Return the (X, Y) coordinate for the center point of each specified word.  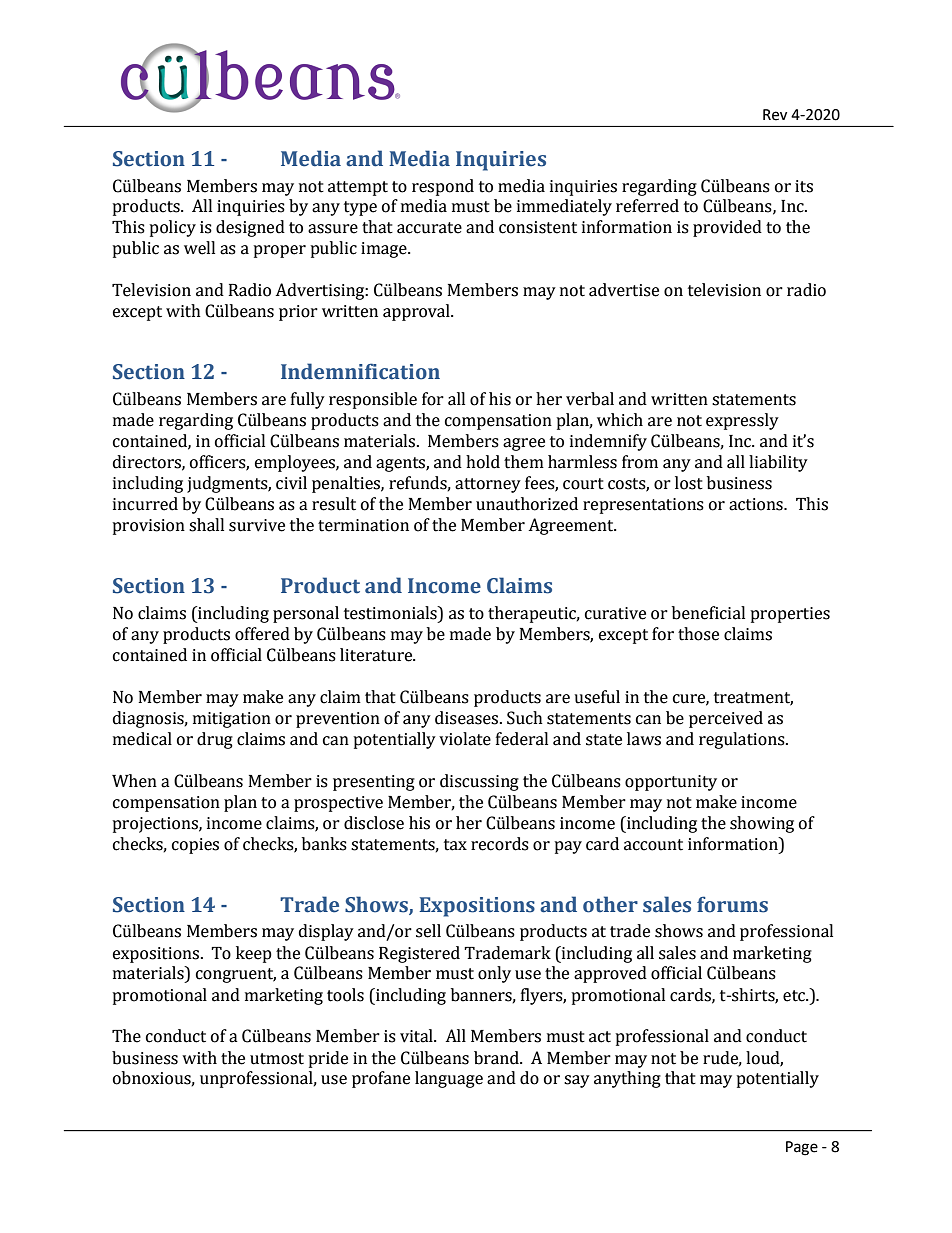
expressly (742, 421)
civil (291, 483)
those (698, 634)
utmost (277, 1059)
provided (727, 228)
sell (428, 931)
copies (195, 846)
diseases (468, 718)
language (449, 1079)
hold (483, 462)
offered (262, 634)
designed (250, 228)
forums (732, 904)
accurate (429, 228)
